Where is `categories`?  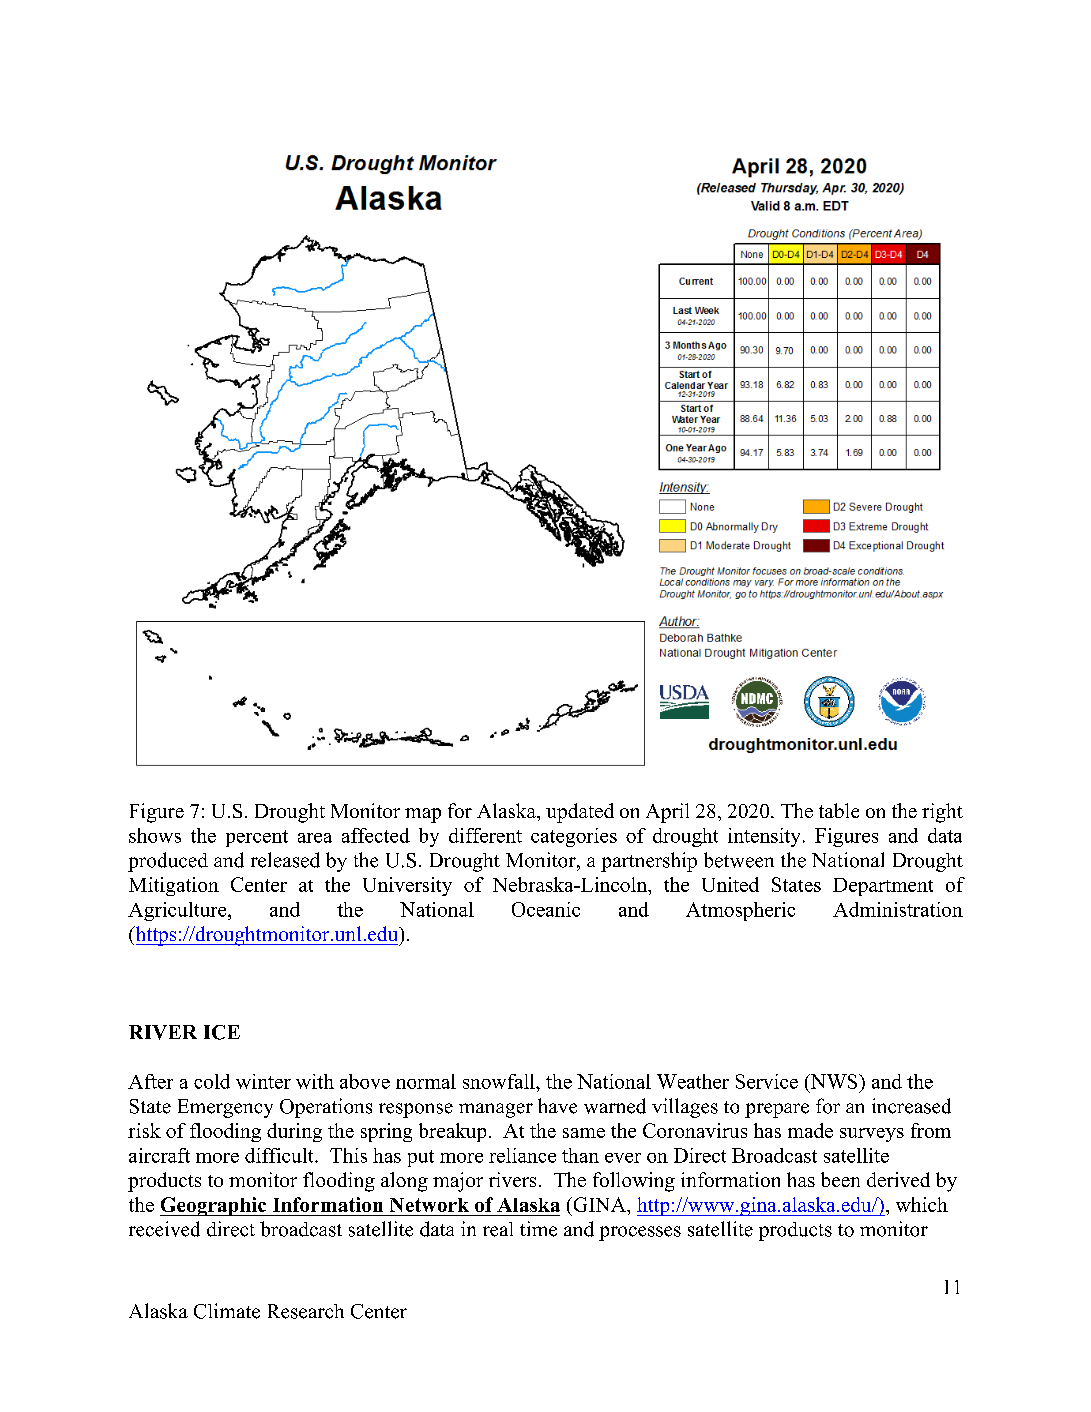 categories is located at coordinates (574, 837).
